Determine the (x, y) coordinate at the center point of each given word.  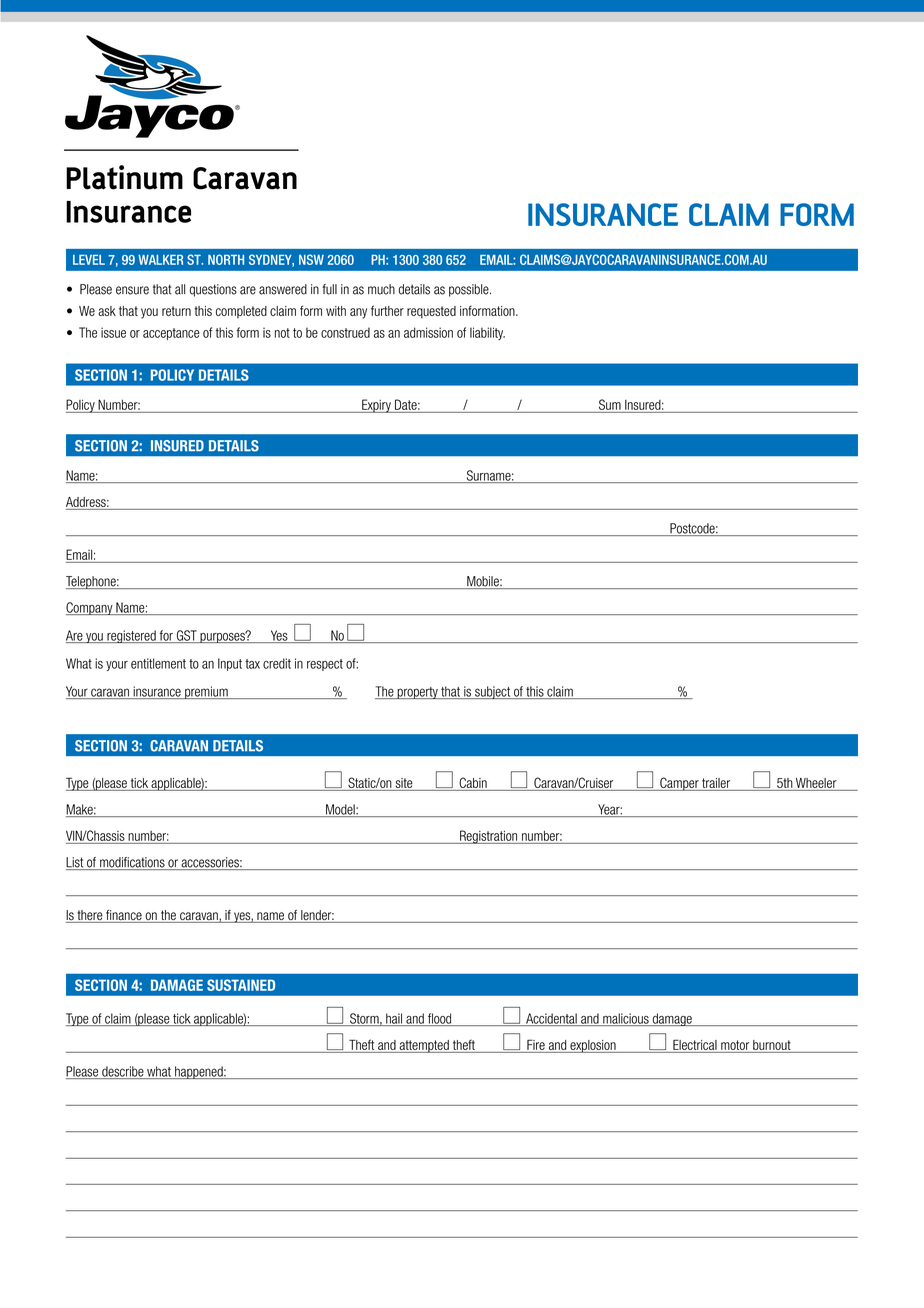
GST (187, 636)
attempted (424, 1046)
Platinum (124, 177)
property (417, 693)
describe (123, 1072)
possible (470, 290)
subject (493, 692)
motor (735, 1046)
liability (487, 333)
